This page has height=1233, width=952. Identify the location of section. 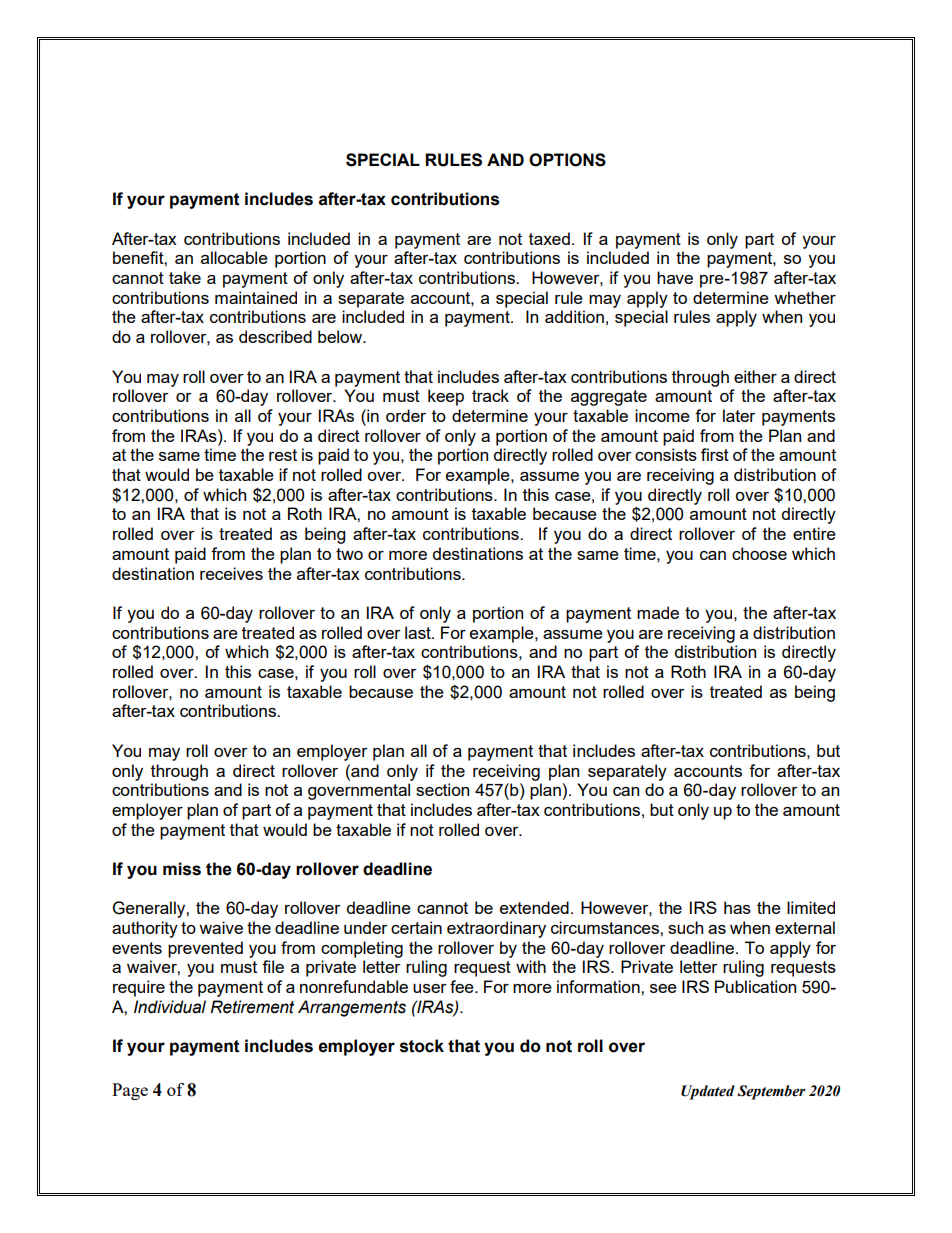
(442, 789).
